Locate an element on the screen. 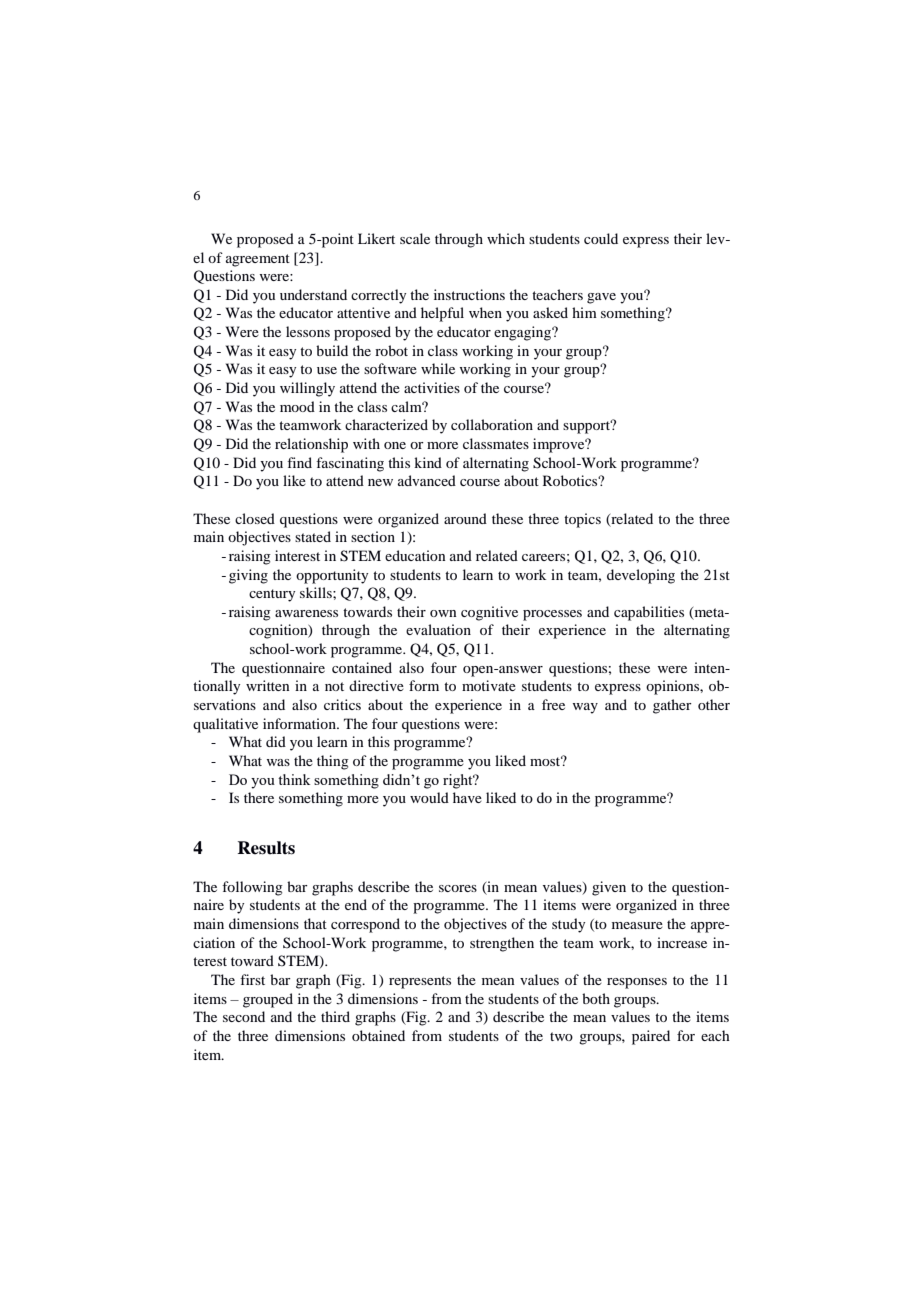  second is located at coordinates (244, 1016).
